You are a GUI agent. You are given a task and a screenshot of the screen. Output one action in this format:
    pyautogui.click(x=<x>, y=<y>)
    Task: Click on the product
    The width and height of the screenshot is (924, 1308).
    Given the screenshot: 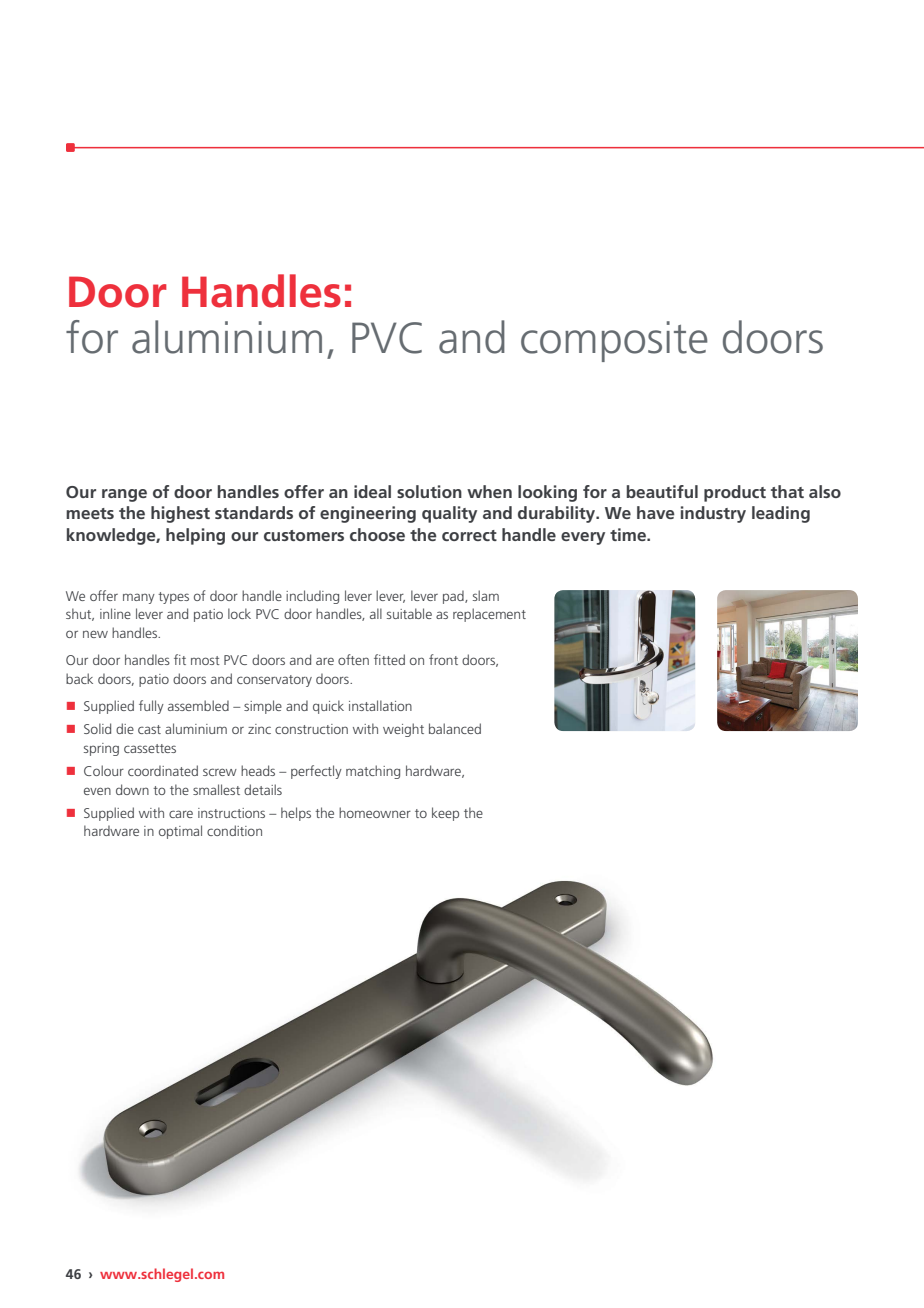 What is the action you would take?
    pyautogui.click(x=735, y=493)
